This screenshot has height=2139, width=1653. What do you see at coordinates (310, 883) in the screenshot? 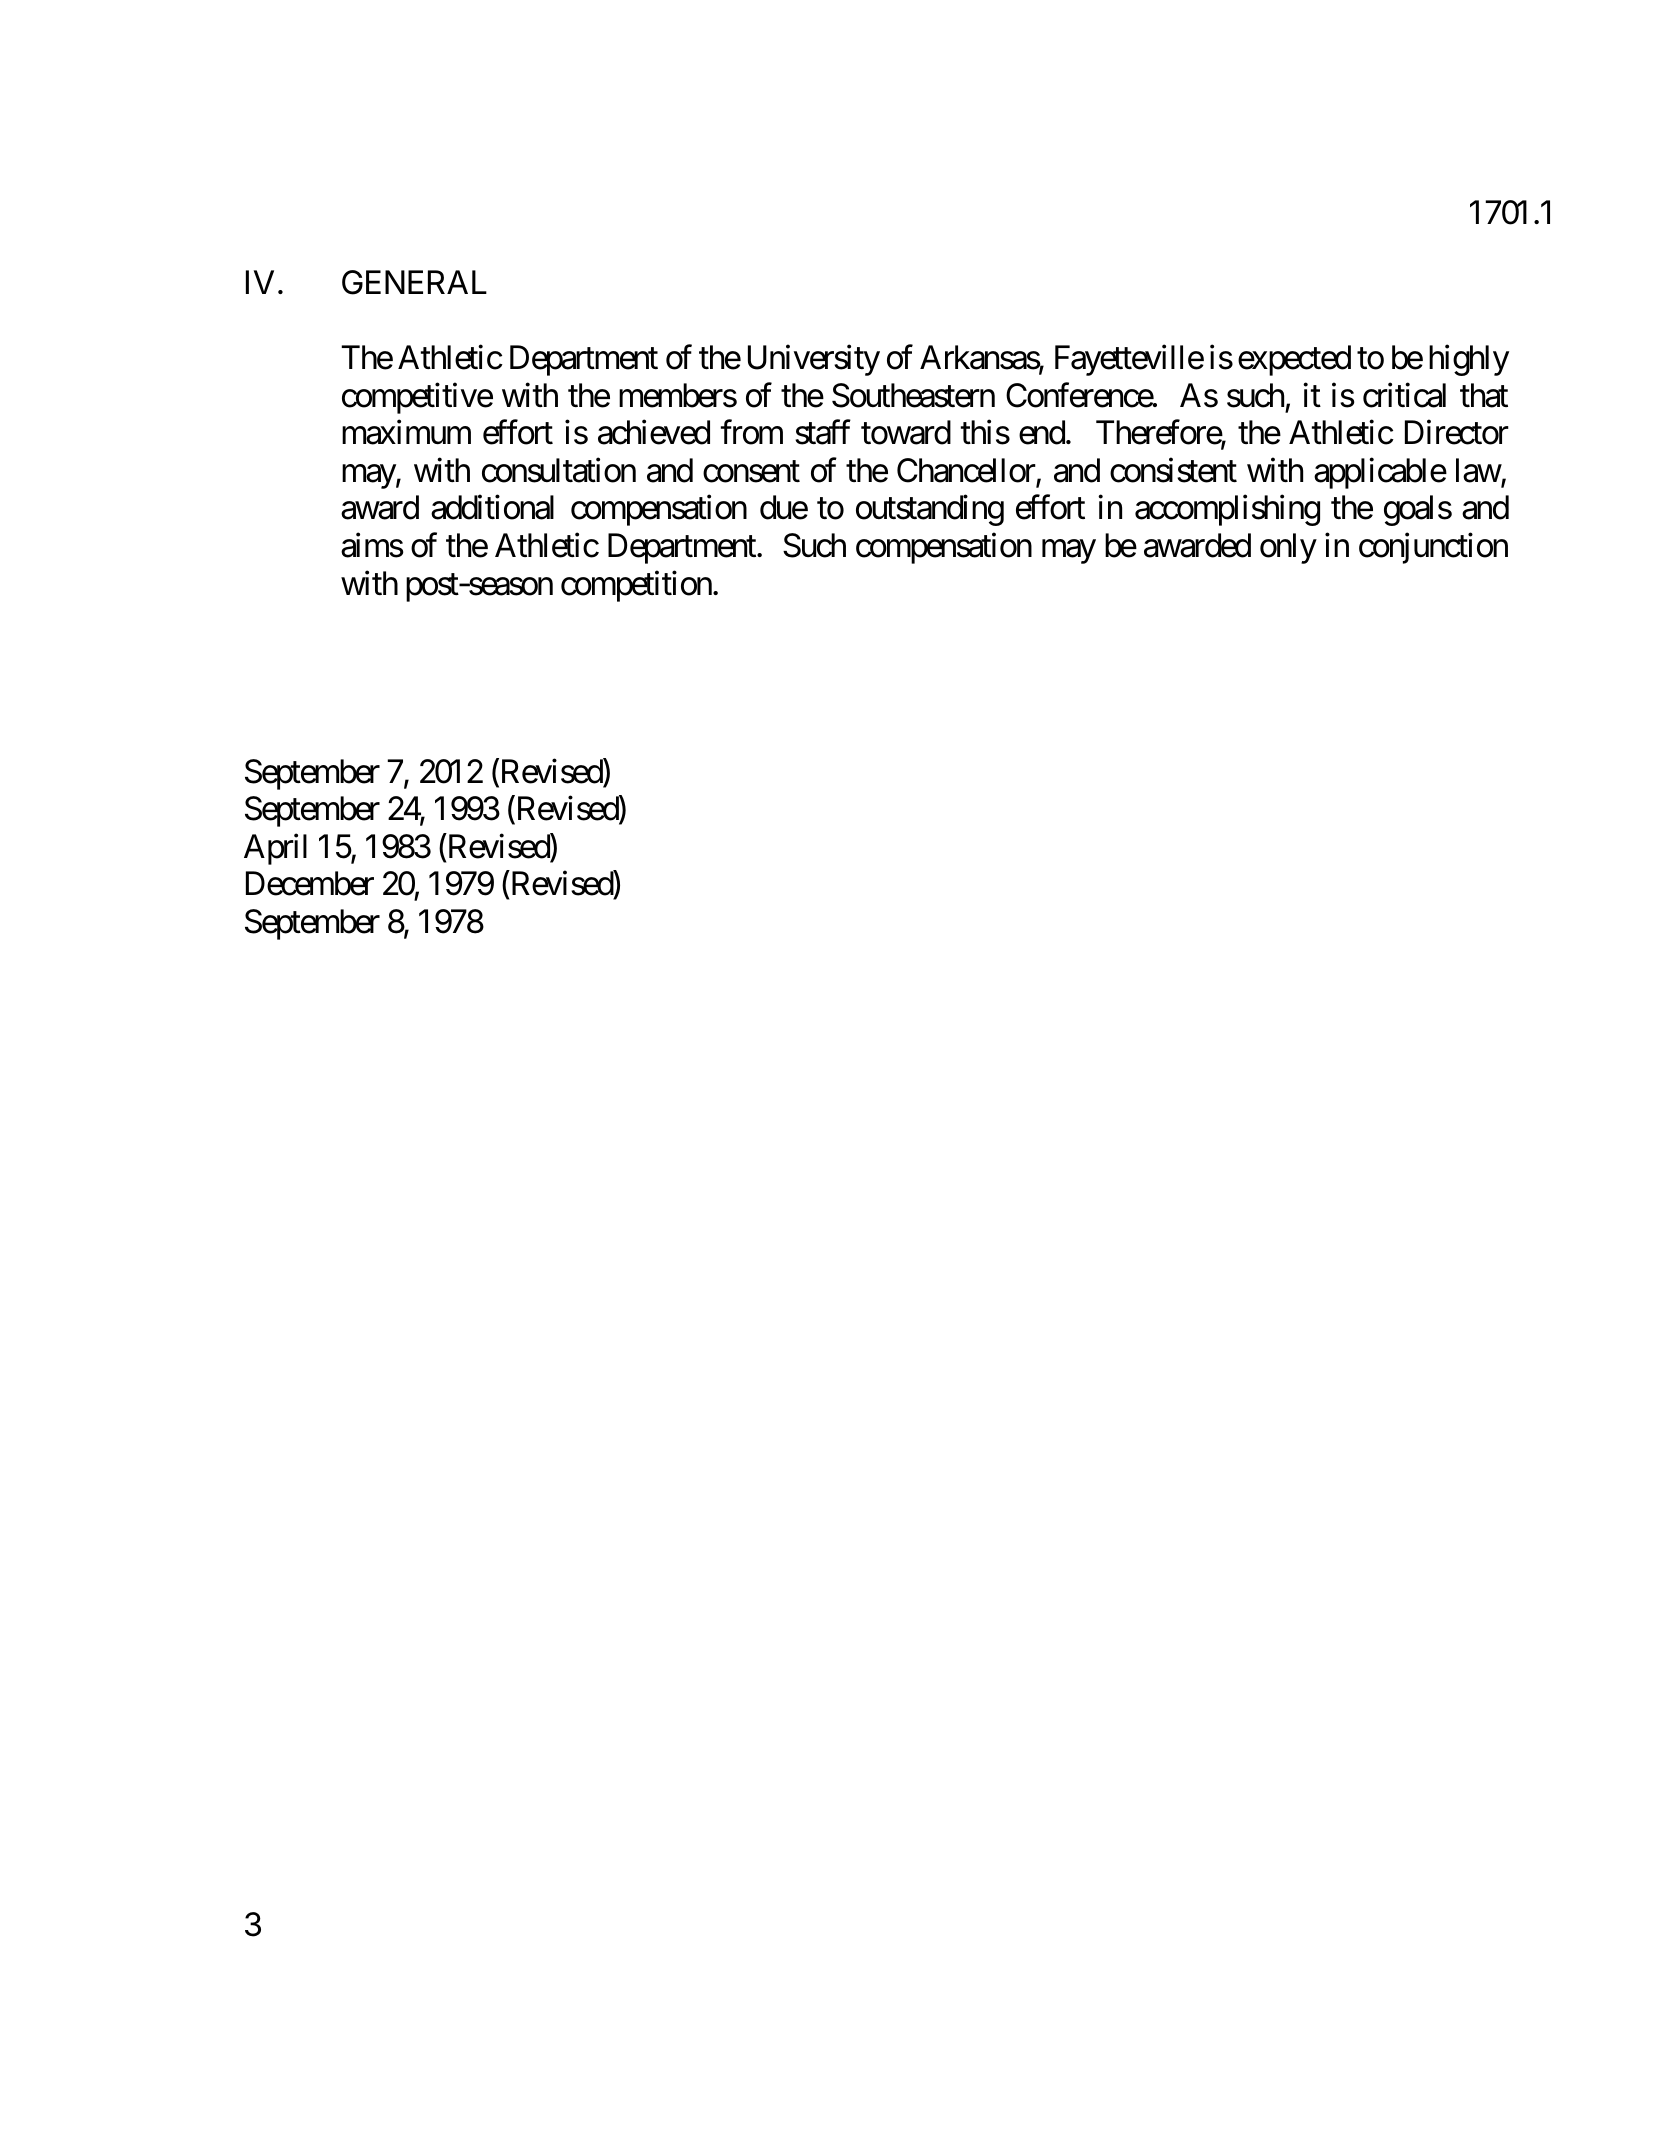
I see `December` at bounding box center [310, 883].
